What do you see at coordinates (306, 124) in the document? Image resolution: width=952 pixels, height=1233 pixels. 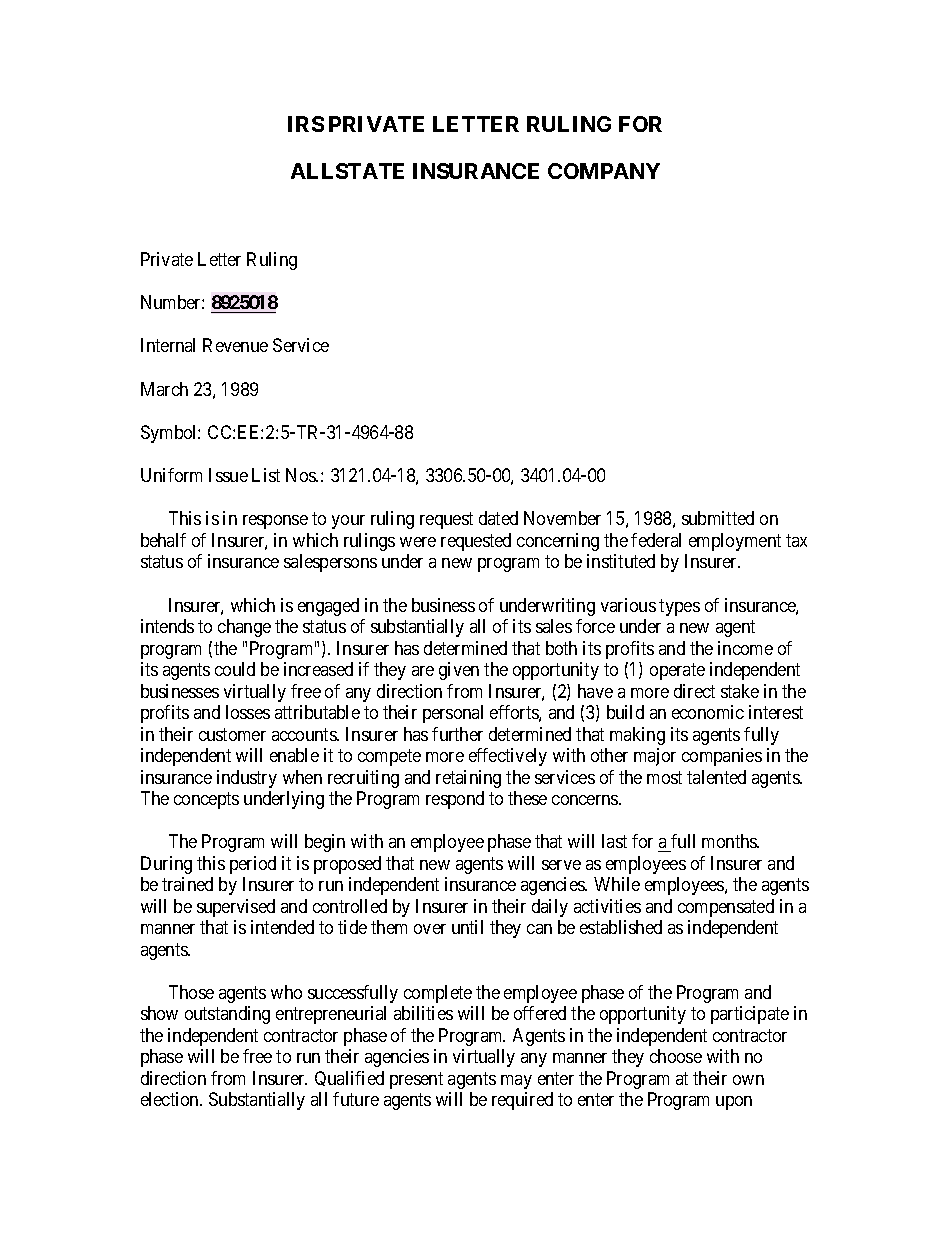 I see `IRS` at bounding box center [306, 124].
